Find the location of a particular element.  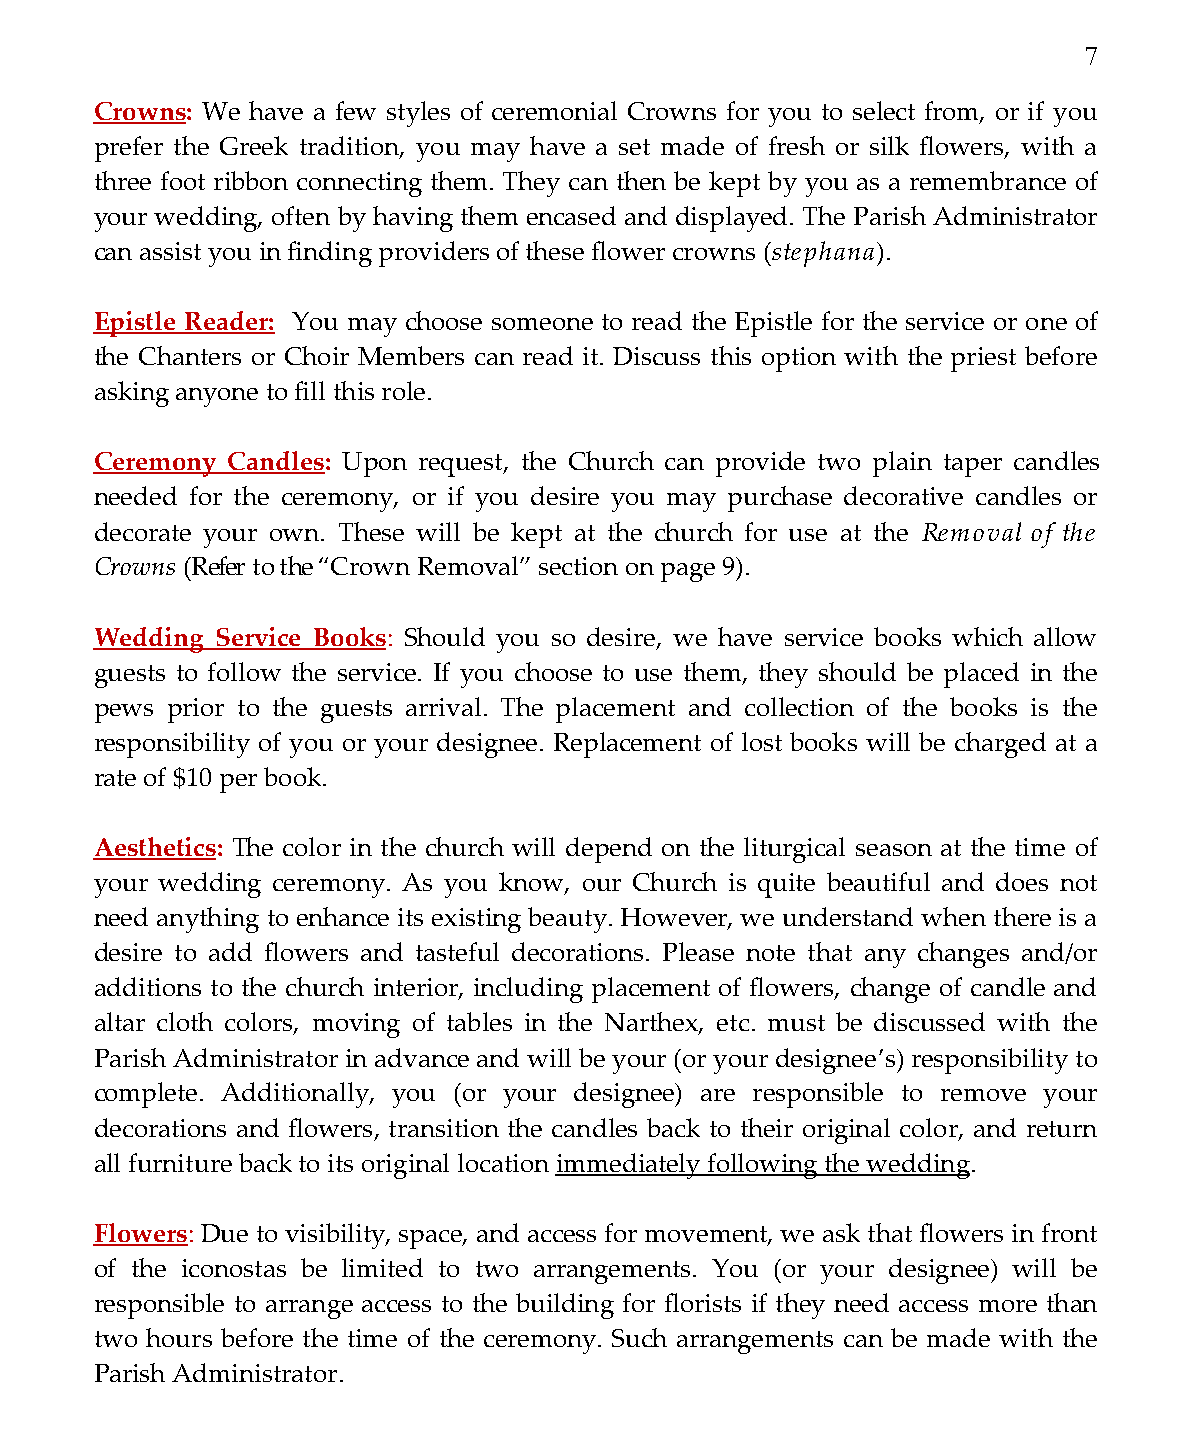

set is located at coordinates (634, 147).
